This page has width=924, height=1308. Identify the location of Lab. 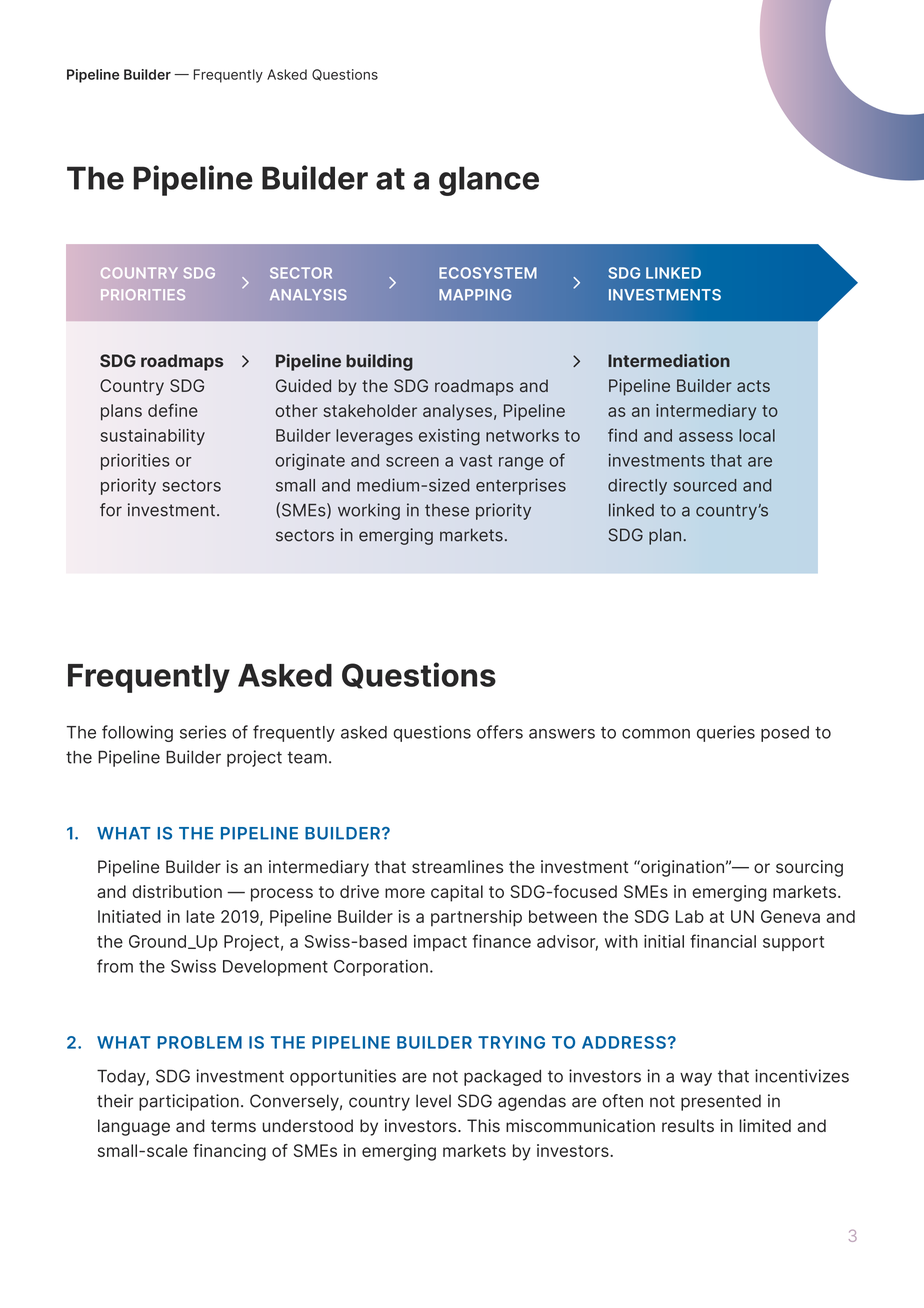
(690, 916).
